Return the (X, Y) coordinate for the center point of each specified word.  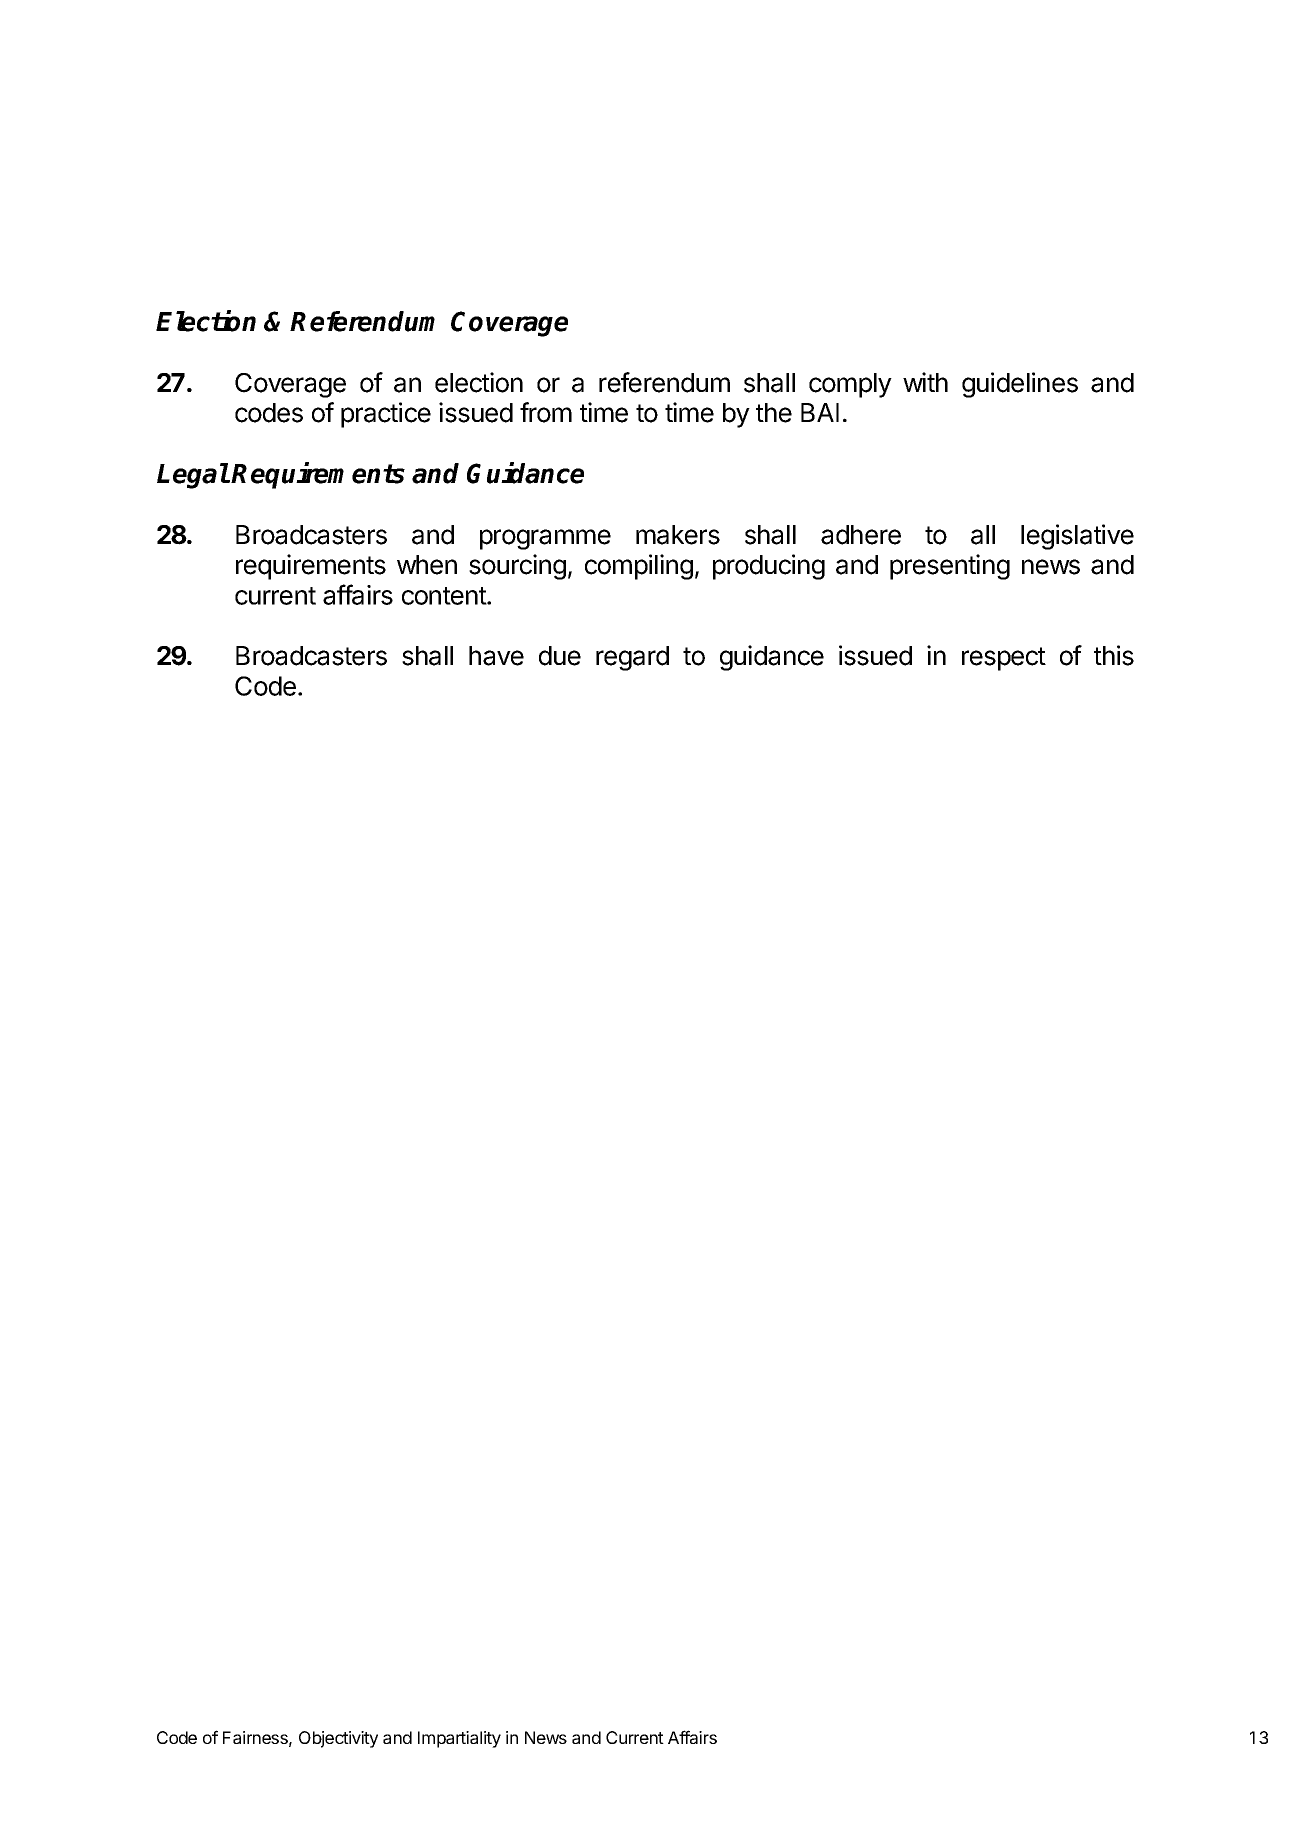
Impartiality (459, 1739)
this (1114, 655)
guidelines (1020, 385)
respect (1004, 659)
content (445, 596)
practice (386, 415)
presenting (950, 567)
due (560, 656)
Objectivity (338, 1739)
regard (632, 658)
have (496, 656)
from (546, 412)
